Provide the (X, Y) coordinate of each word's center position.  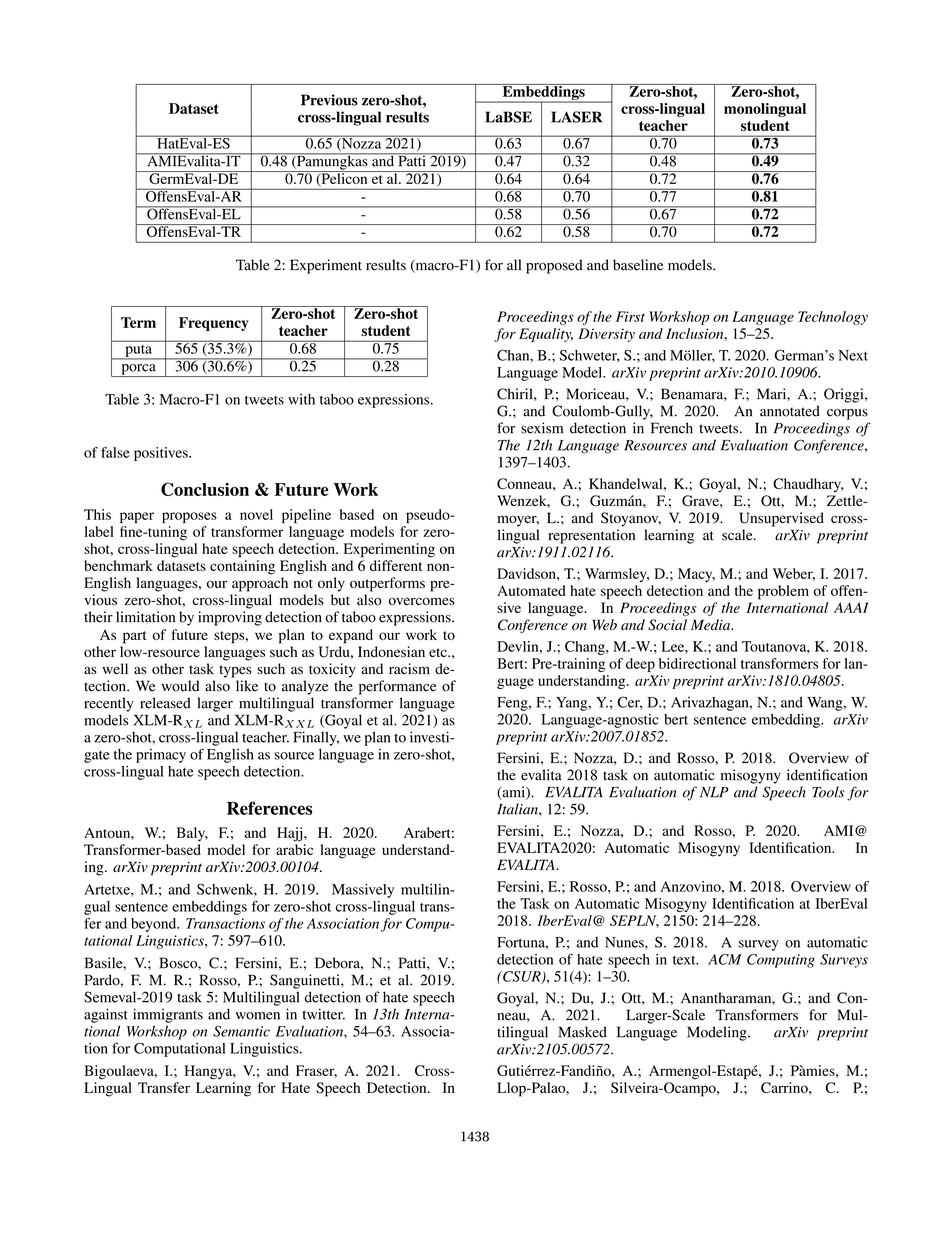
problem (783, 592)
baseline (638, 265)
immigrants (168, 1015)
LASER (576, 117)
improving (230, 618)
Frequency (214, 324)
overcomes (422, 601)
